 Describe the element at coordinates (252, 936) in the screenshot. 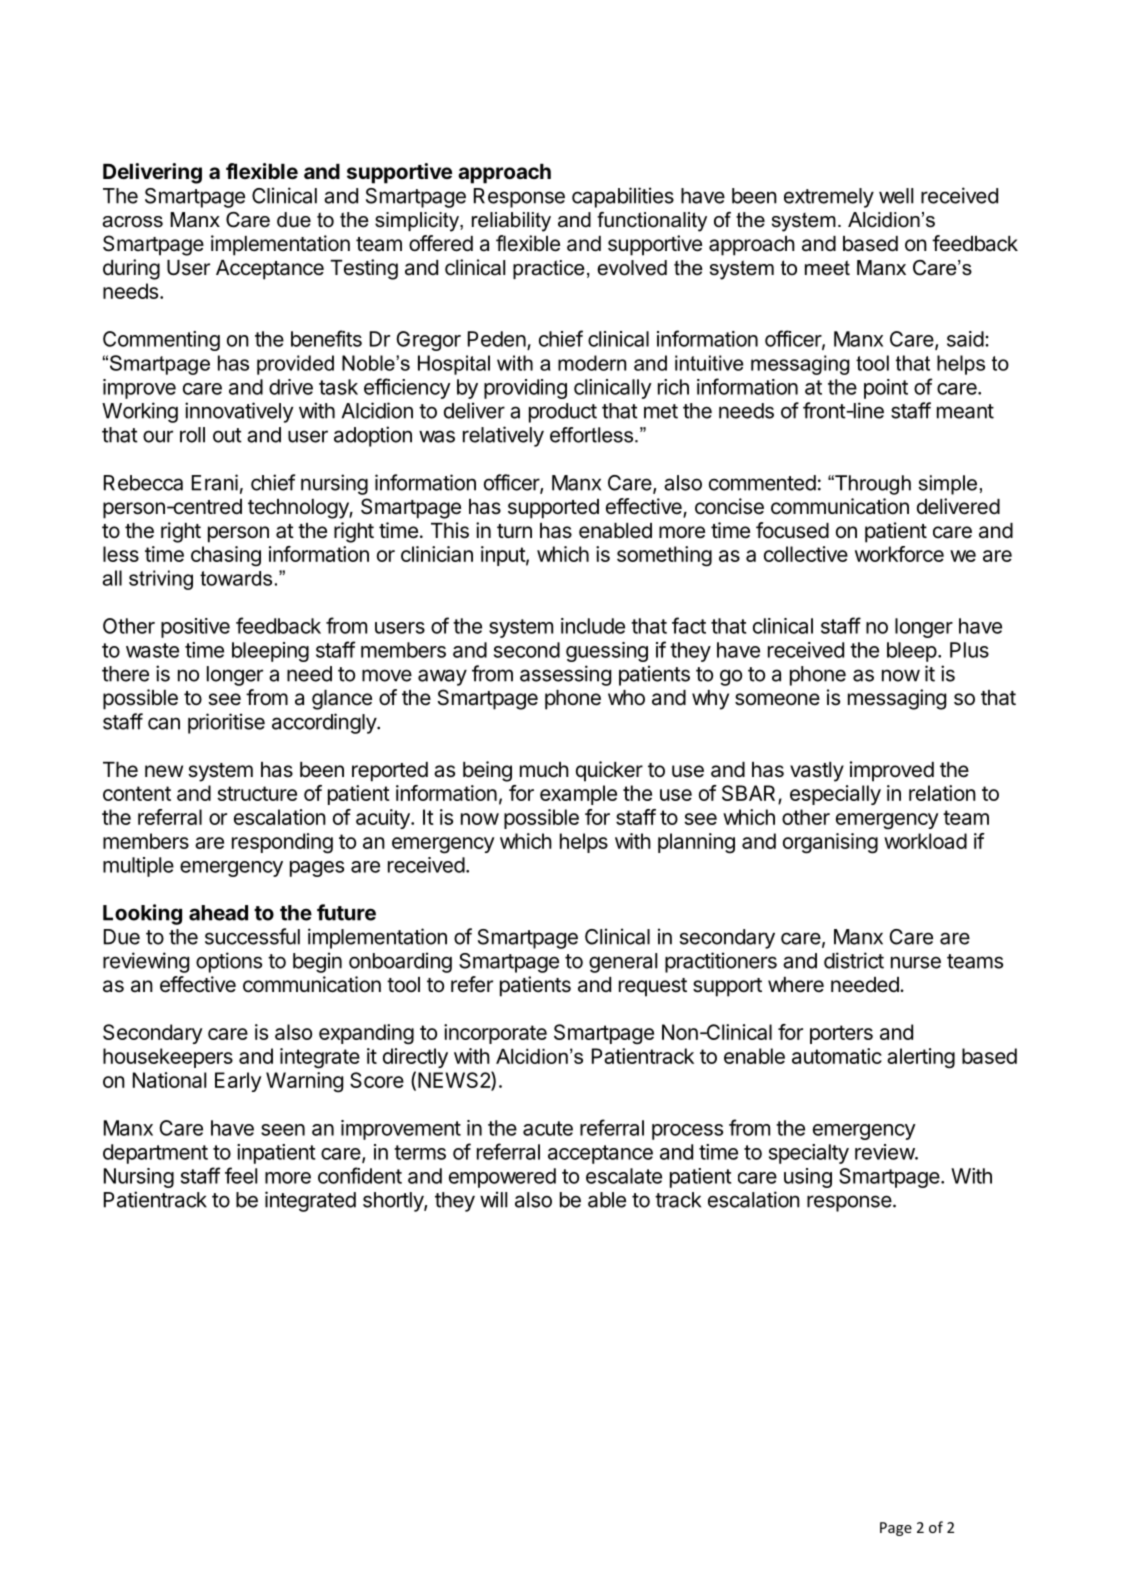

I see `successful` at that location.
